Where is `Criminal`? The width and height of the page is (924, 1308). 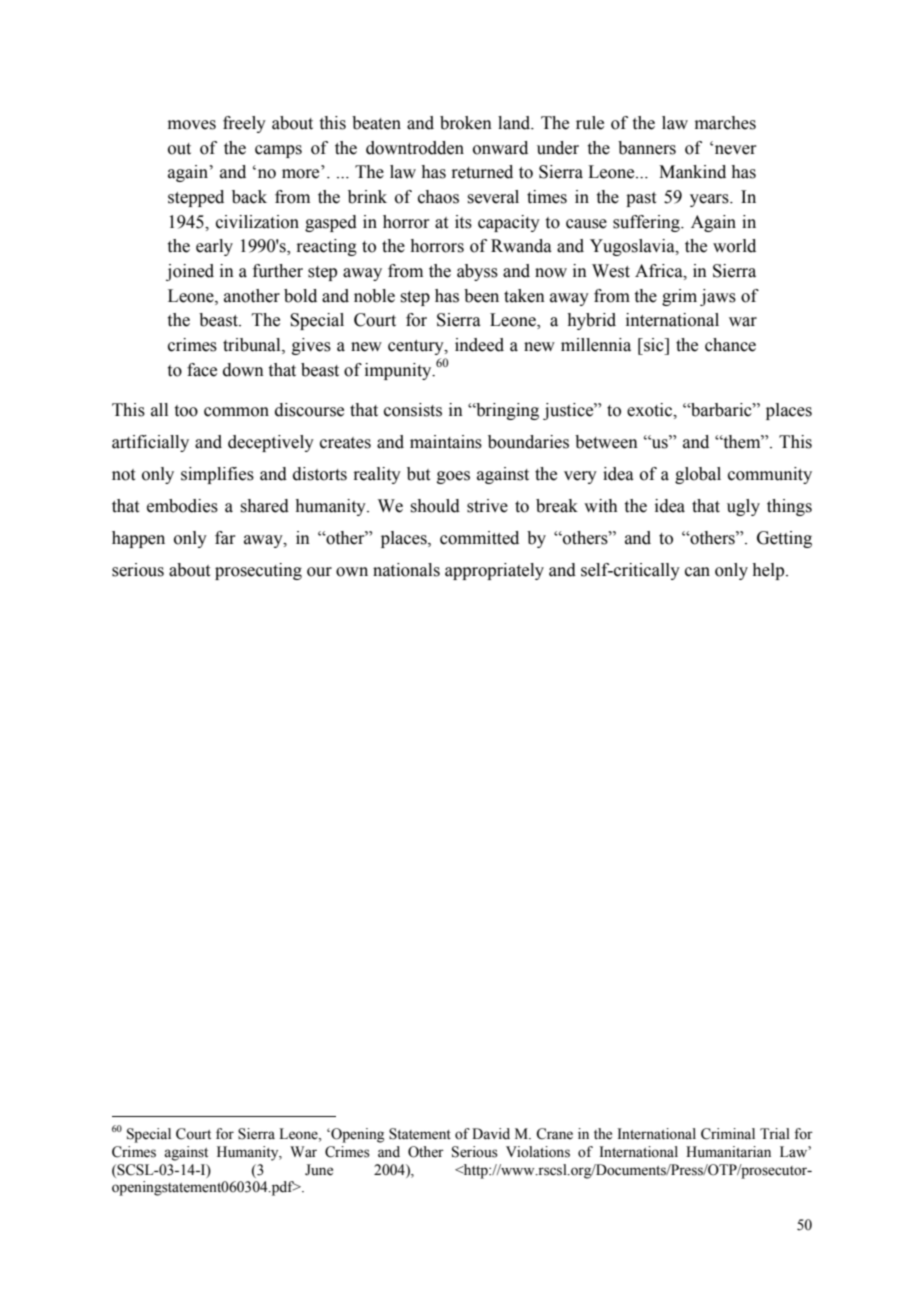 Criminal is located at coordinates (728, 1134).
